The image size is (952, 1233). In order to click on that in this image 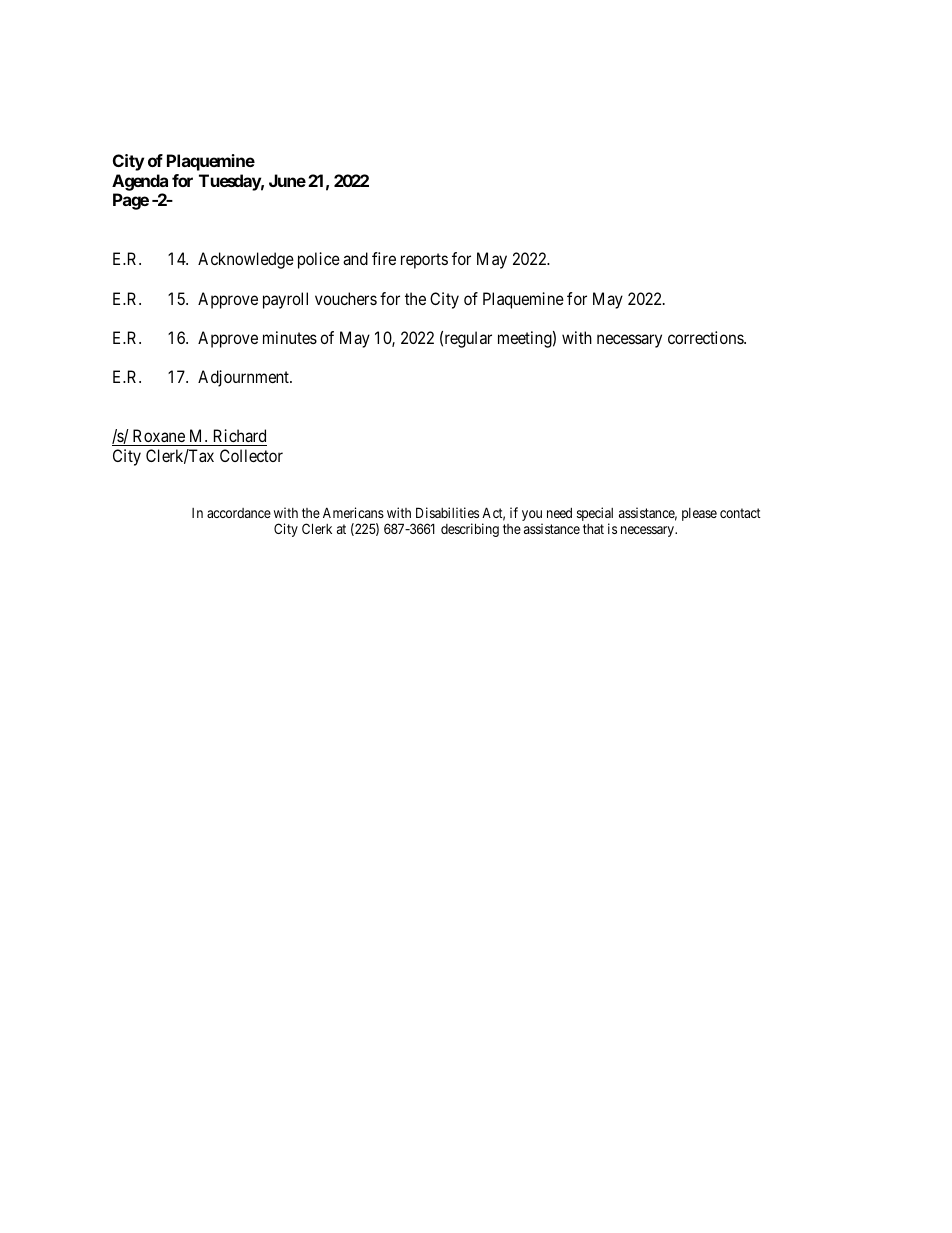, I will do `click(593, 529)`.
